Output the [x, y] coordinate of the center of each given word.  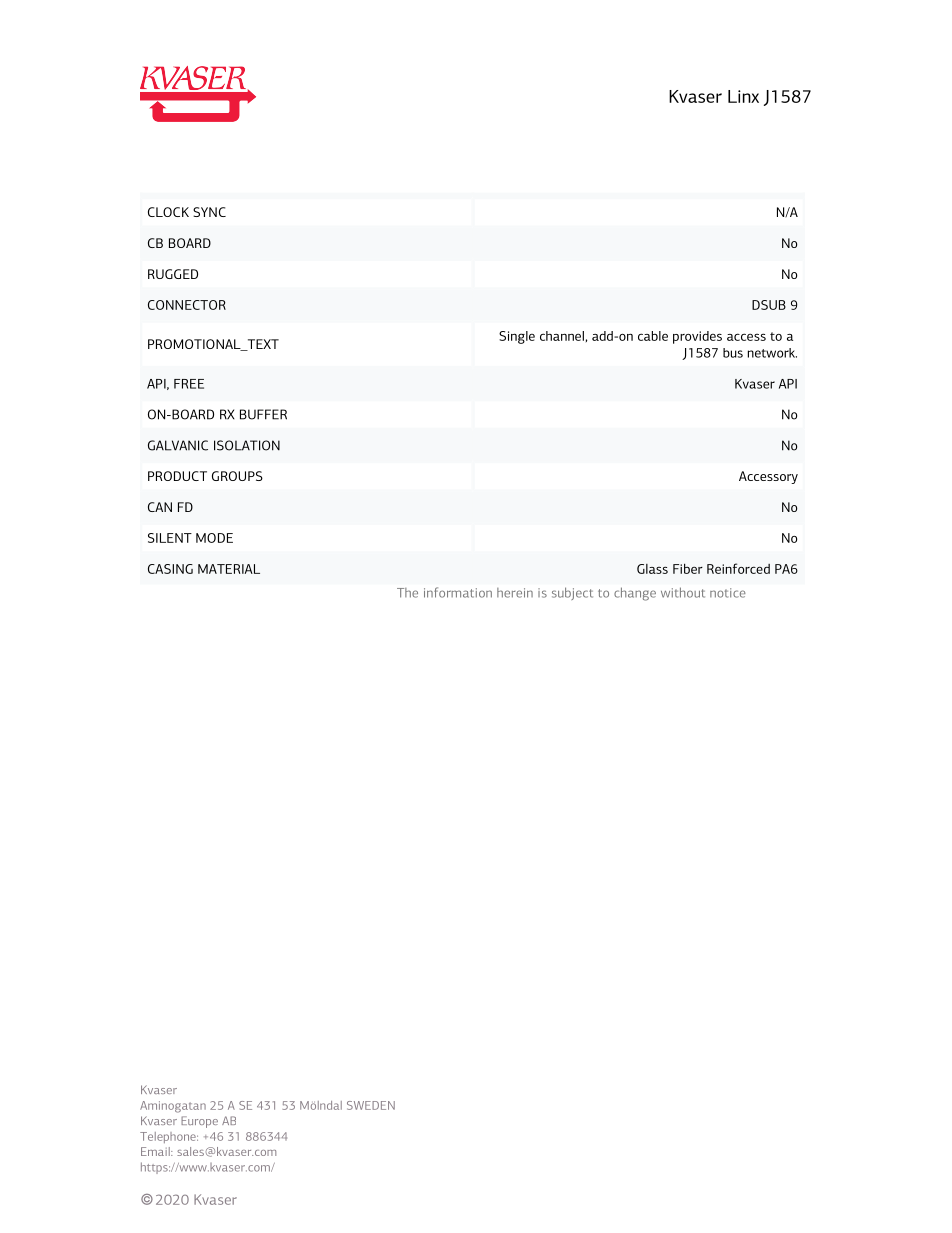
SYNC [209, 212]
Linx [743, 96]
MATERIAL [229, 569]
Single [517, 337]
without [683, 592]
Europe [199, 1122]
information [458, 592]
